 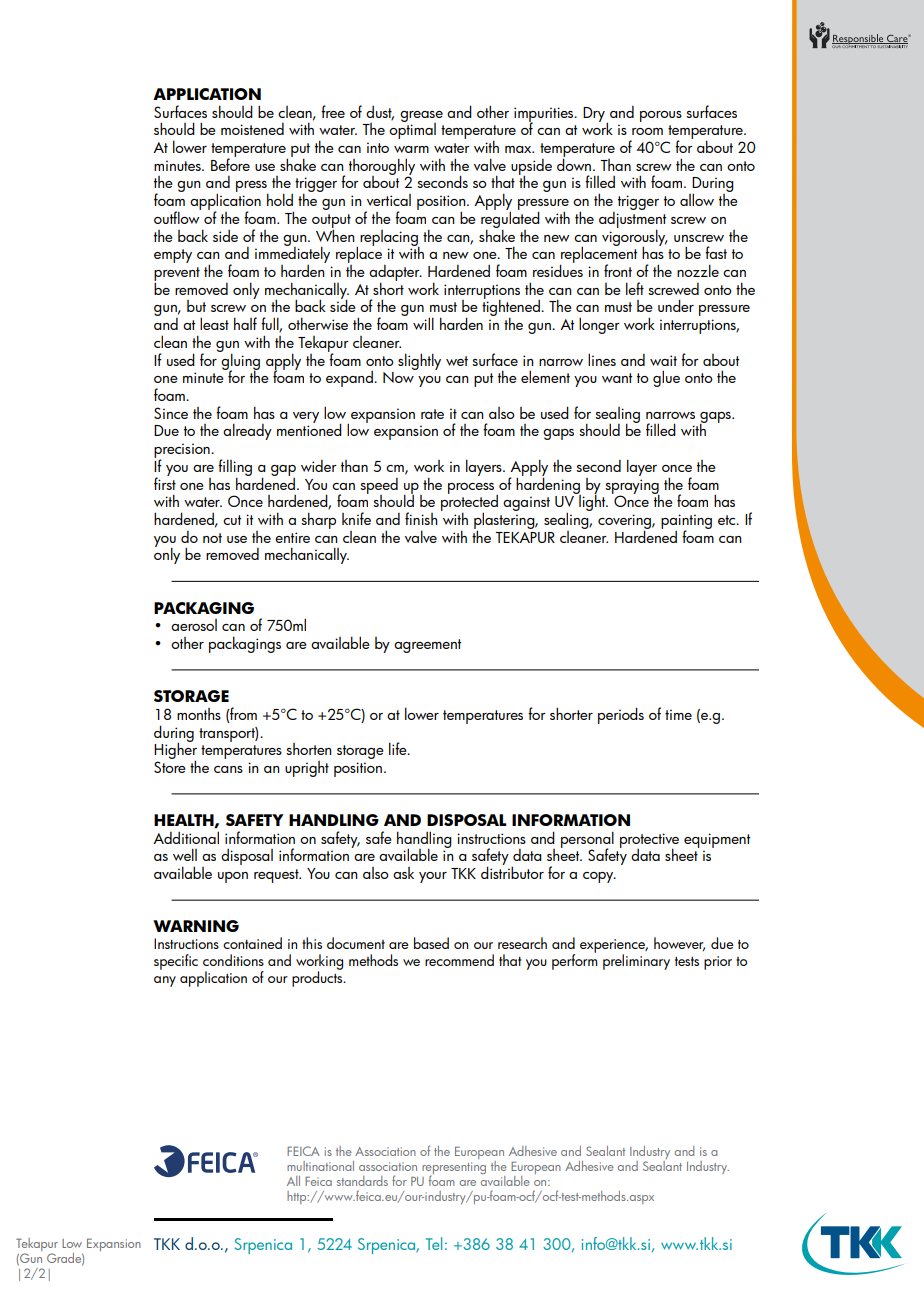 What do you see at coordinates (239, 361) in the screenshot?
I see `gluing` at bounding box center [239, 361].
